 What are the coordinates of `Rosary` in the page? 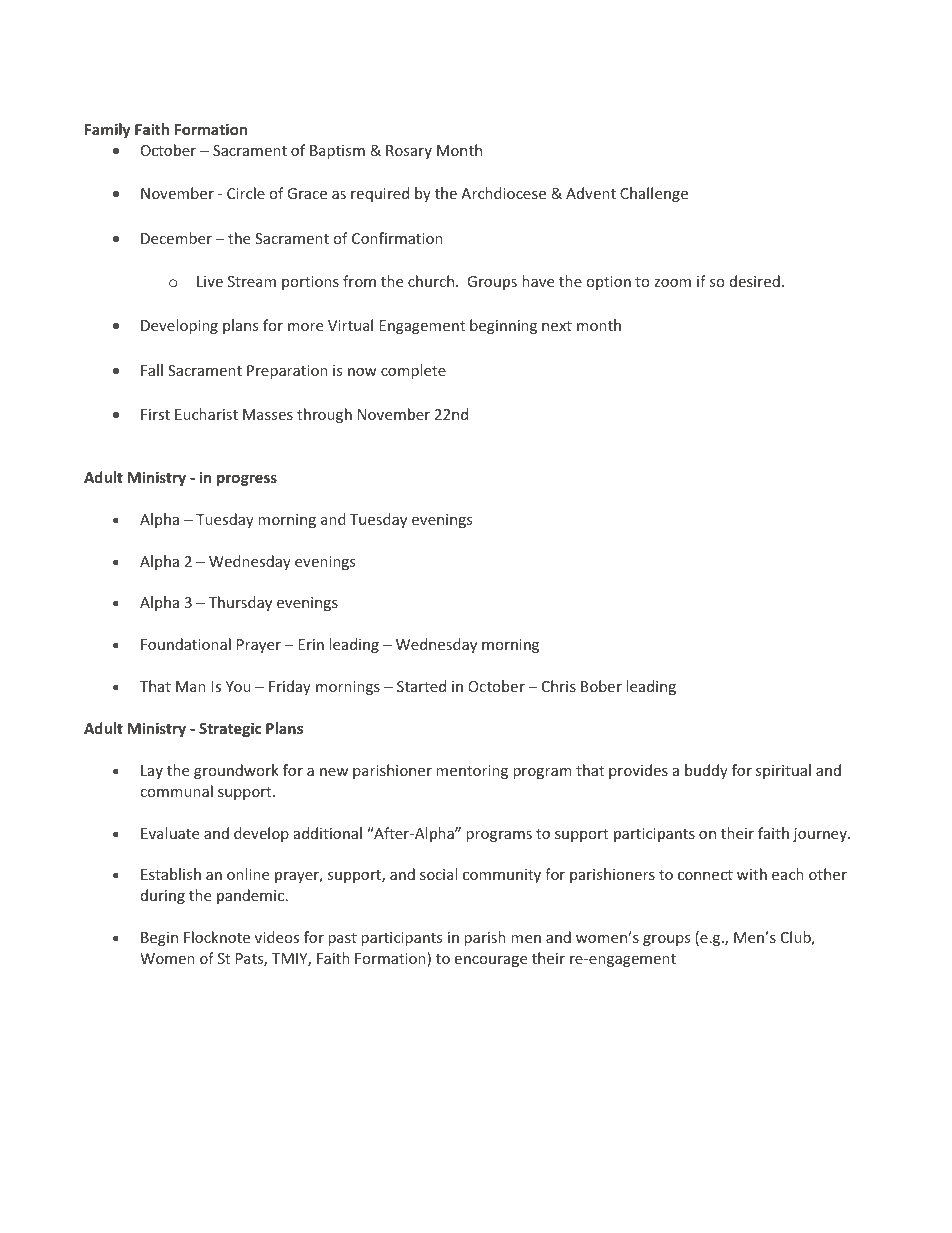 It's located at (409, 152).
